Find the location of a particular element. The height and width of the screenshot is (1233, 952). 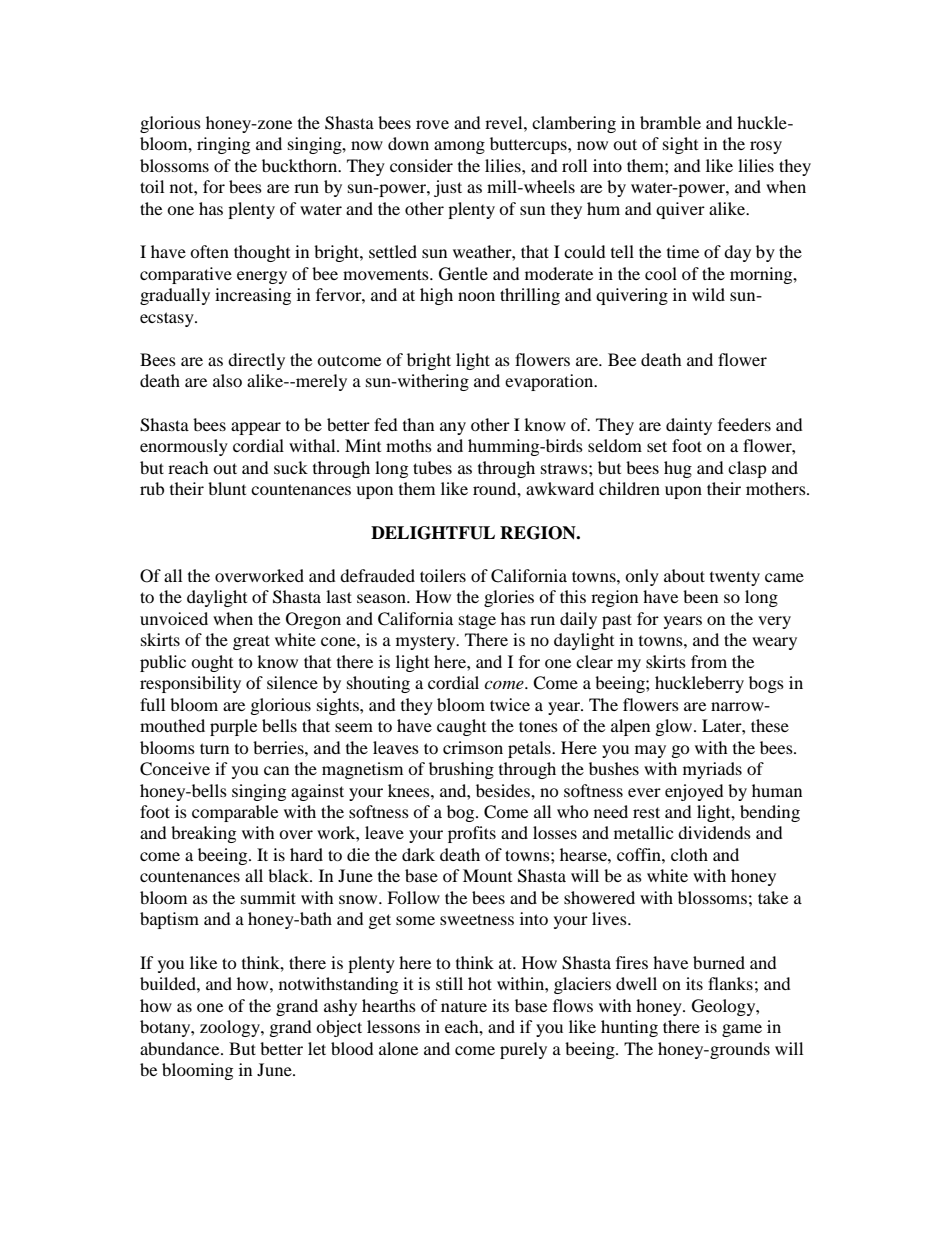

dainty is located at coordinates (689, 426).
